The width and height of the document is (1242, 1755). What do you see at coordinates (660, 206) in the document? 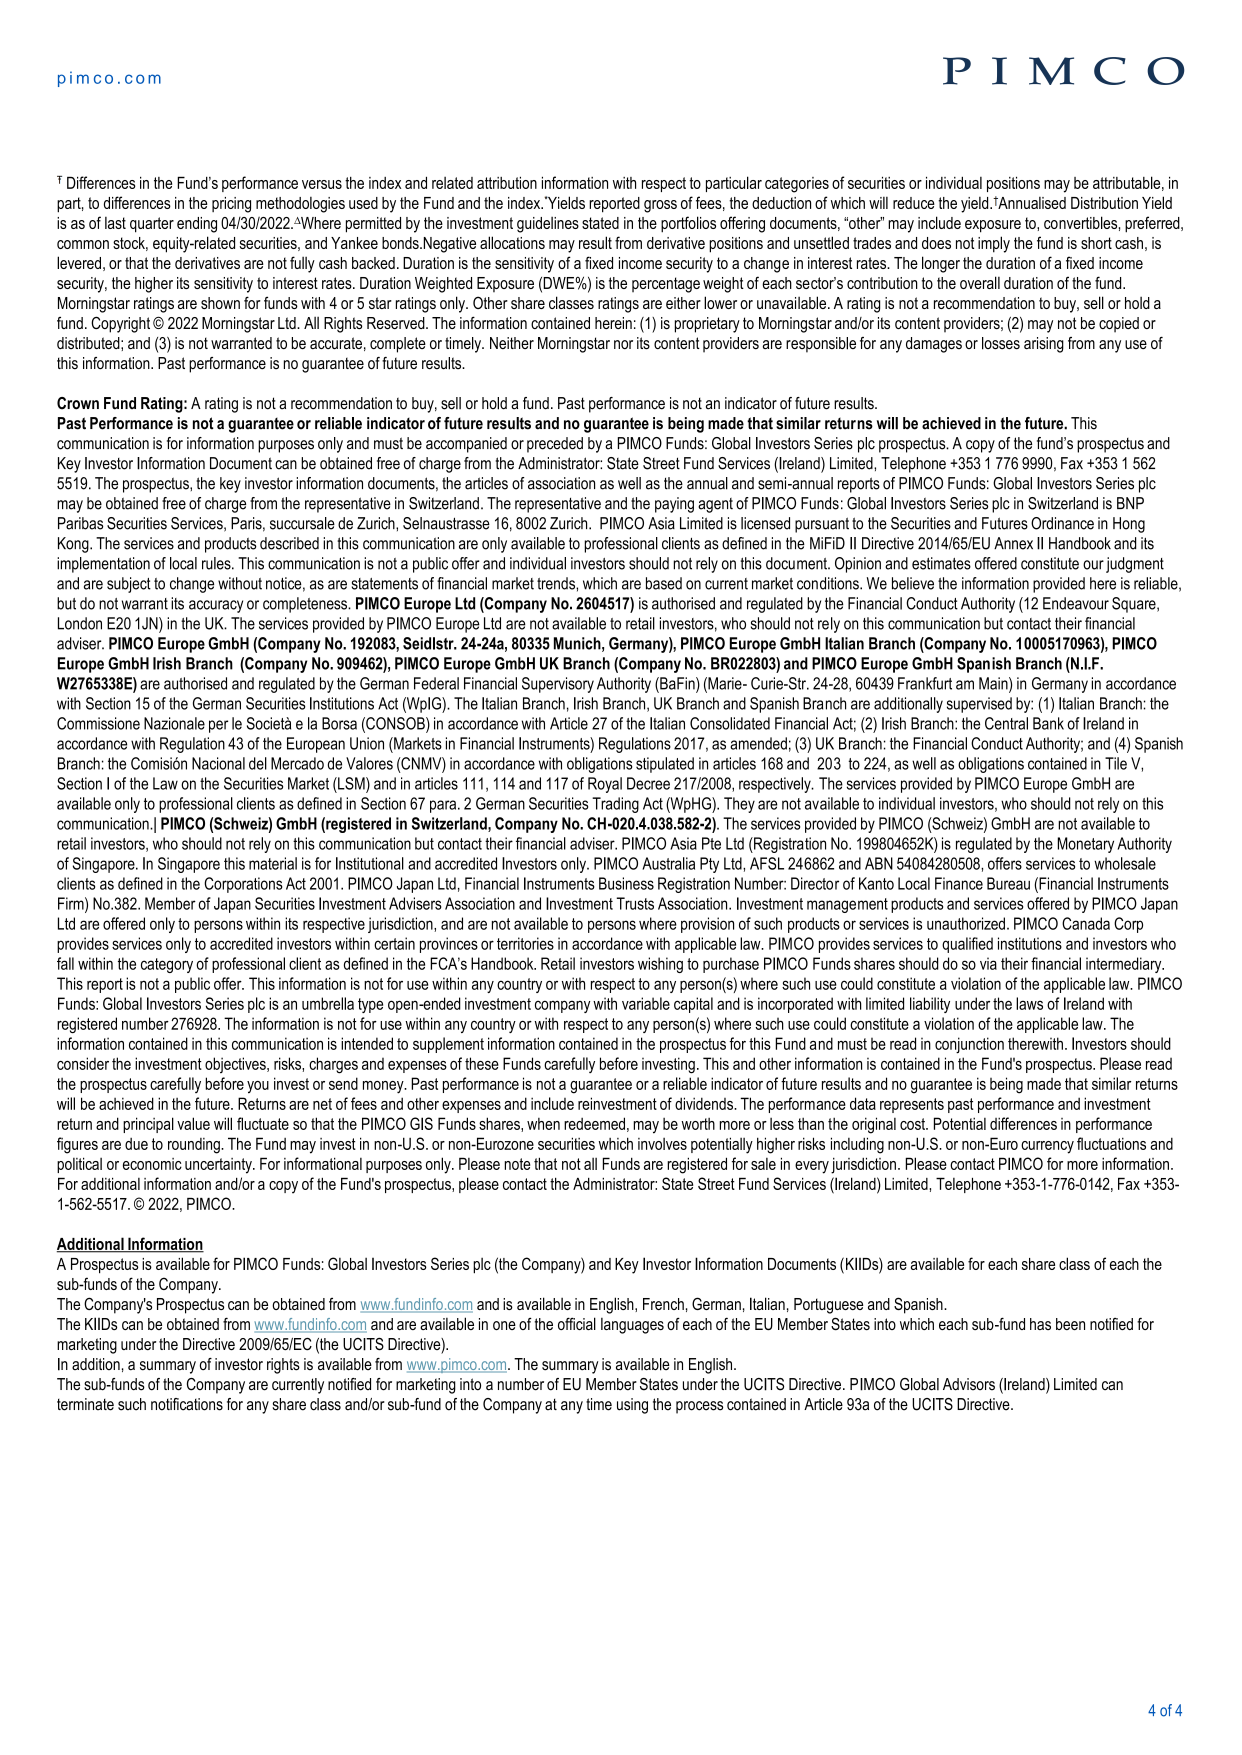
I see `gross` at bounding box center [660, 206].
